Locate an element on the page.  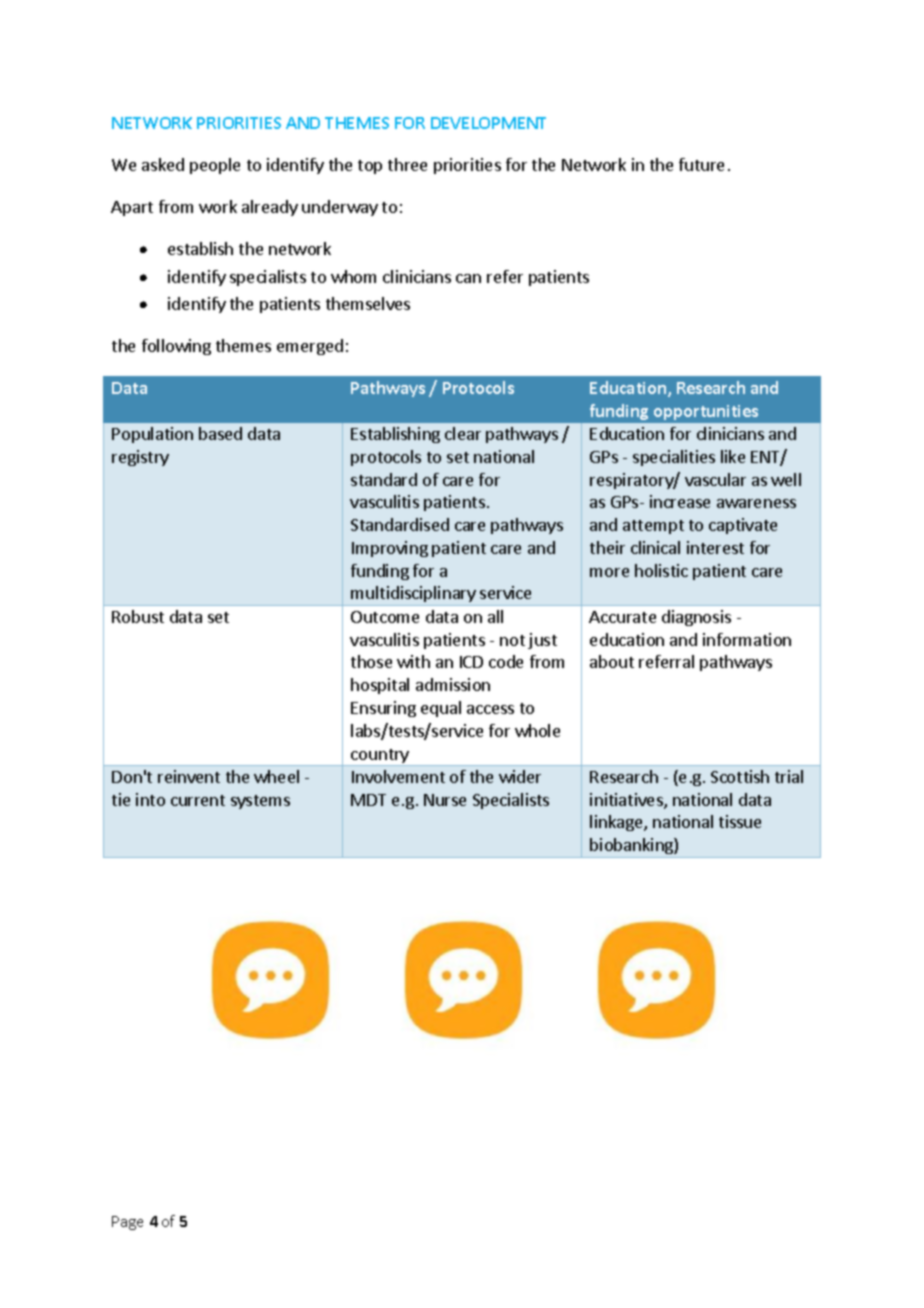
DEVELOPMENT is located at coordinates (488, 123).
